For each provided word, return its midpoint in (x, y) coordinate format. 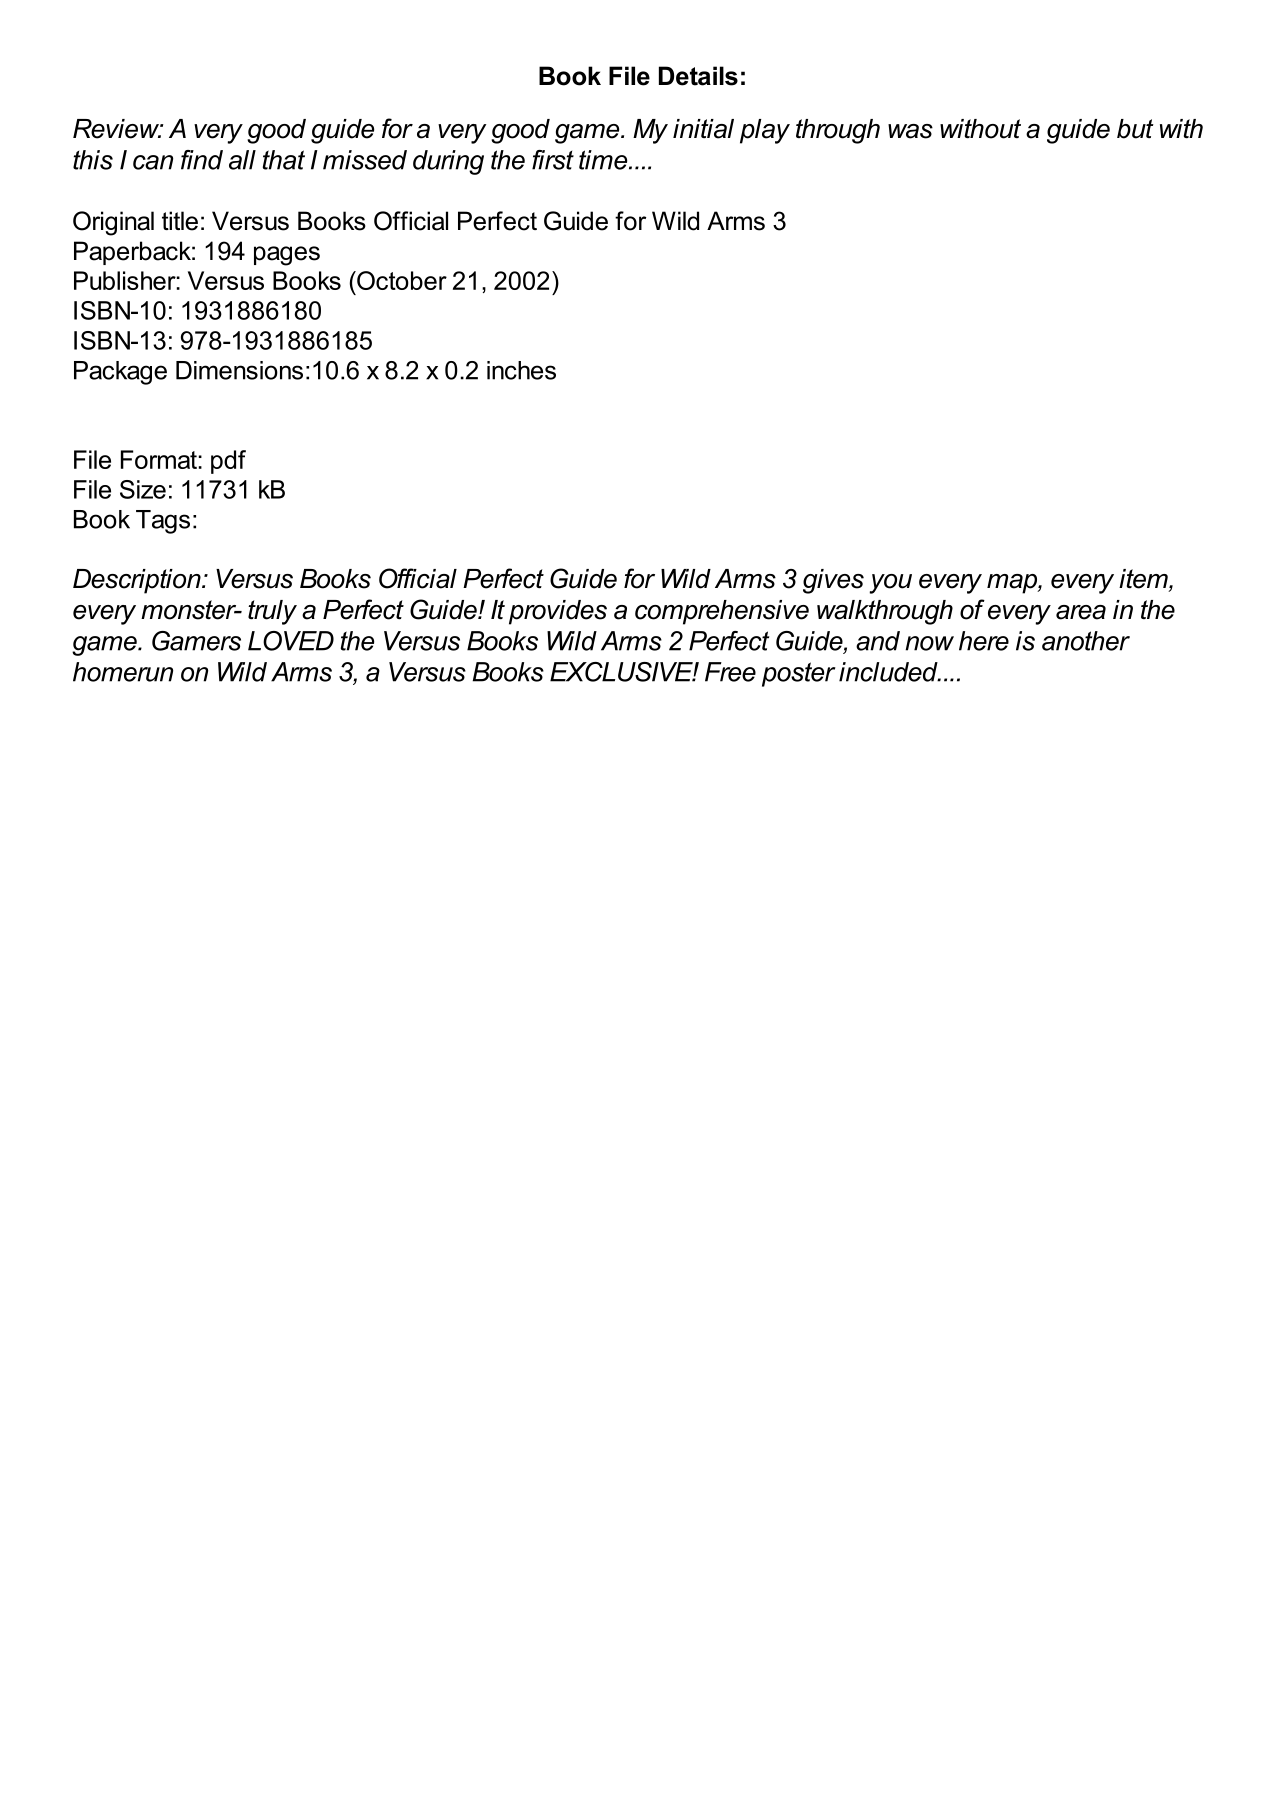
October (401, 280)
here (984, 641)
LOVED (291, 641)
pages (287, 256)
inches (521, 370)
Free (730, 672)
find (202, 160)
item (1144, 580)
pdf (228, 462)
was (910, 131)
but (1135, 129)
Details (698, 76)
